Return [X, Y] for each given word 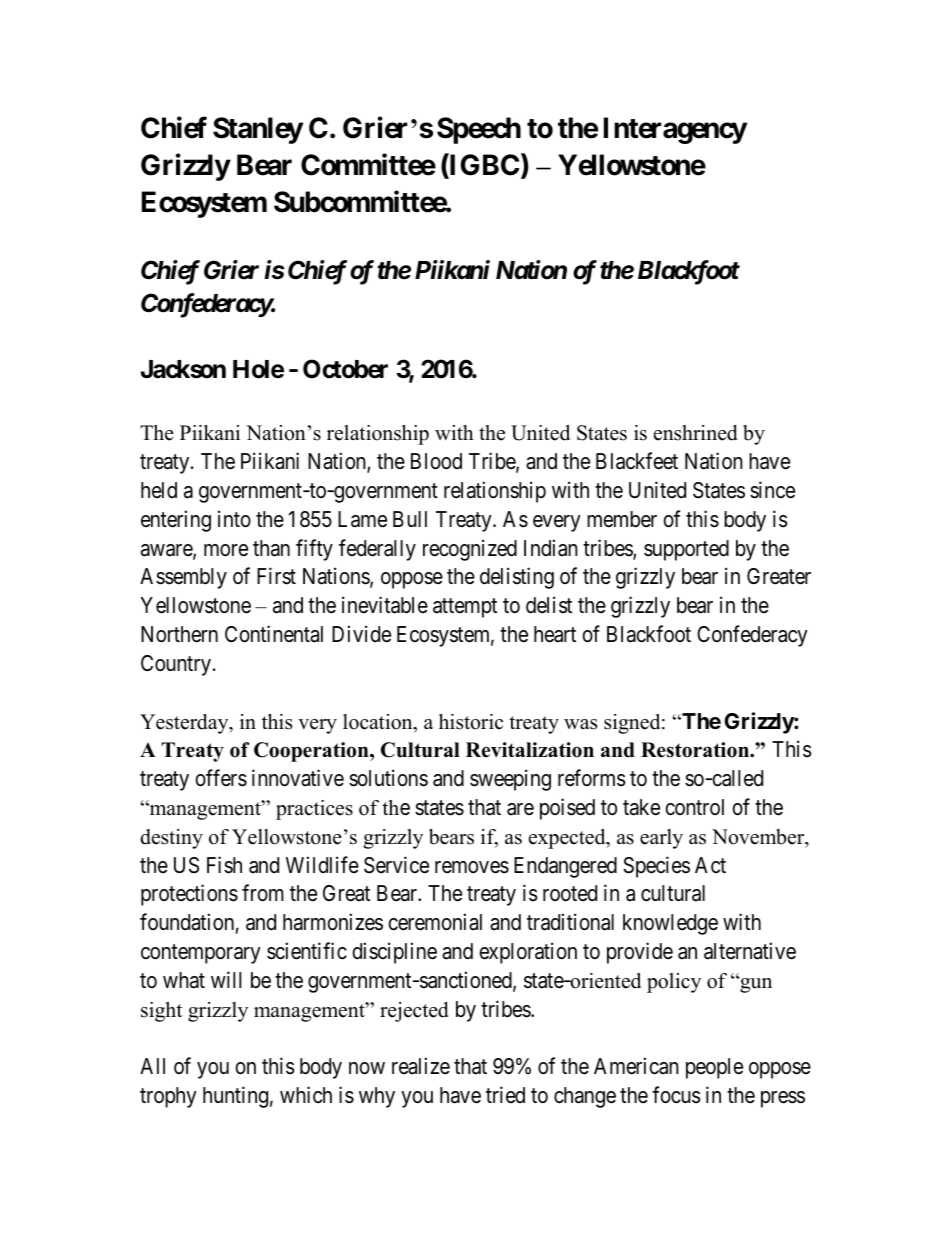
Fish [224, 865]
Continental [274, 634]
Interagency [675, 130]
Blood [436, 461]
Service [396, 865]
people [714, 1068]
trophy [168, 1097]
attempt [465, 608]
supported [686, 550]
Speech [479, 130]
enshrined [695, 433]
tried [505, 1094]
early [661, 839]
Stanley [258, 130]
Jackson [183, 369]
